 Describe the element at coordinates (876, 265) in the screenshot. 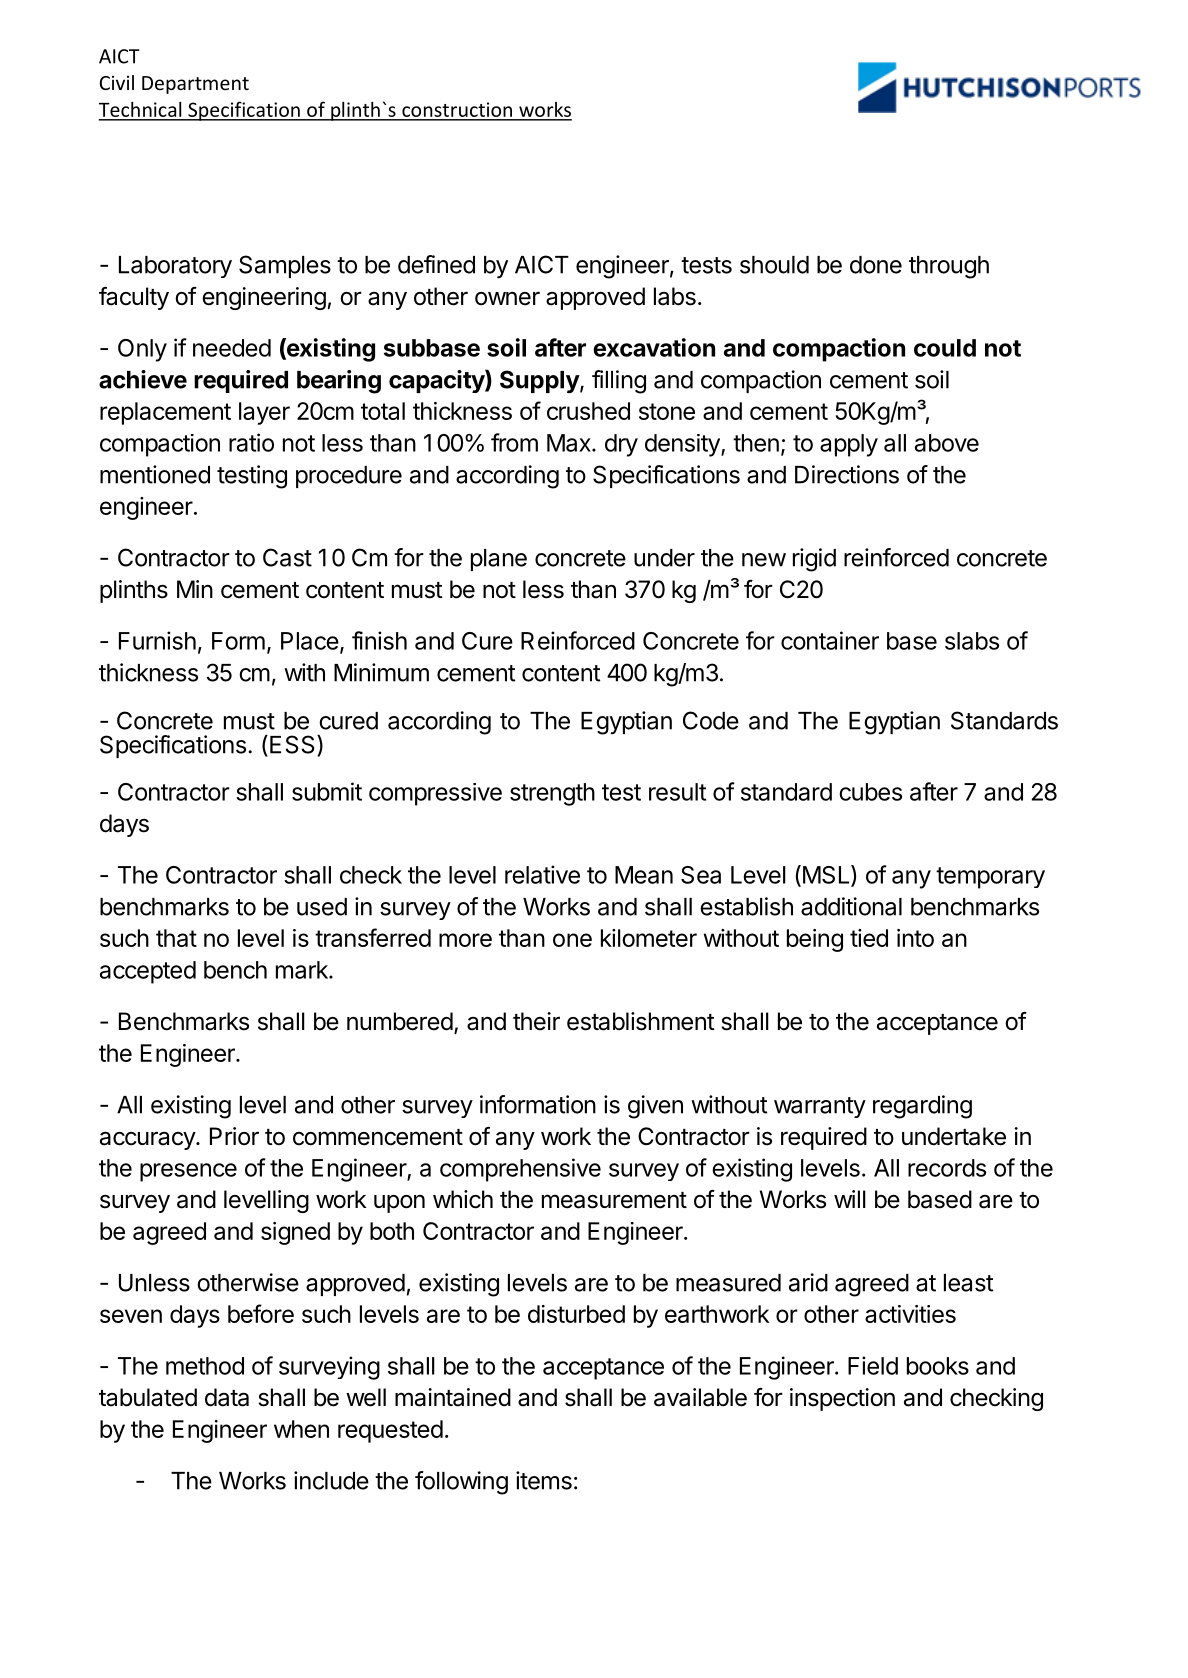

I see `done` at that location.
